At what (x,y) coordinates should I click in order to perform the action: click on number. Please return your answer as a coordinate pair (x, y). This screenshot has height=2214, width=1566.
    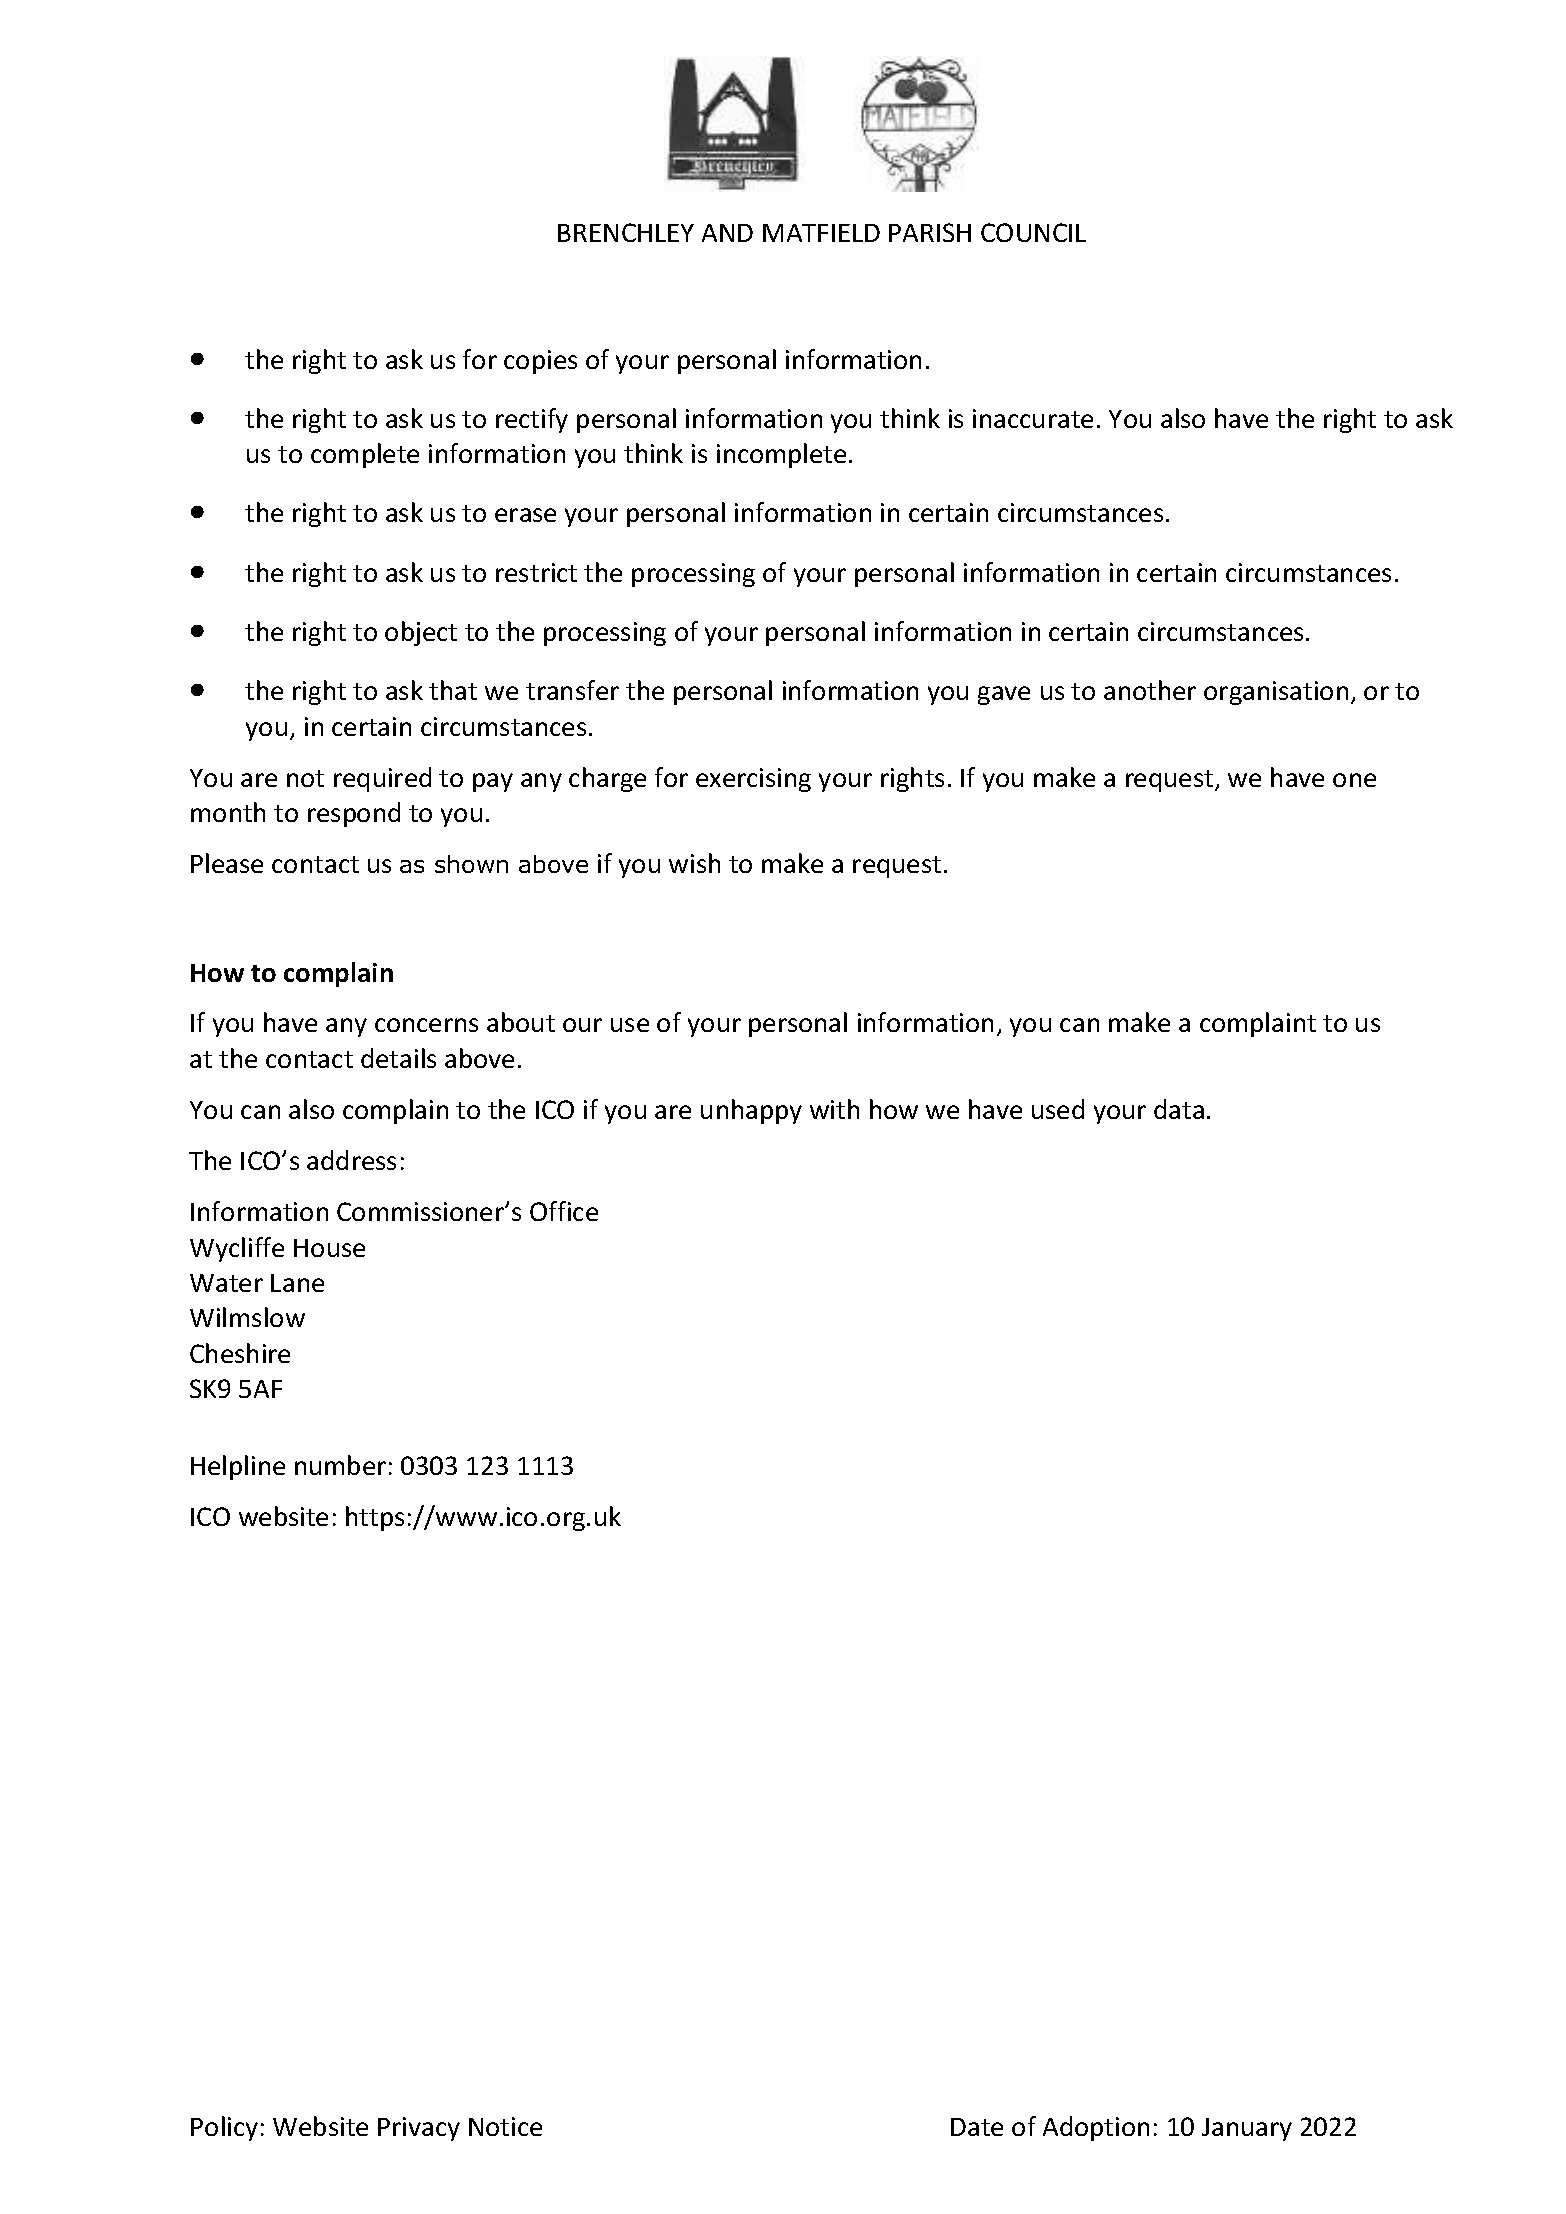
    Looking at the image, I should click on (340, 1465).
